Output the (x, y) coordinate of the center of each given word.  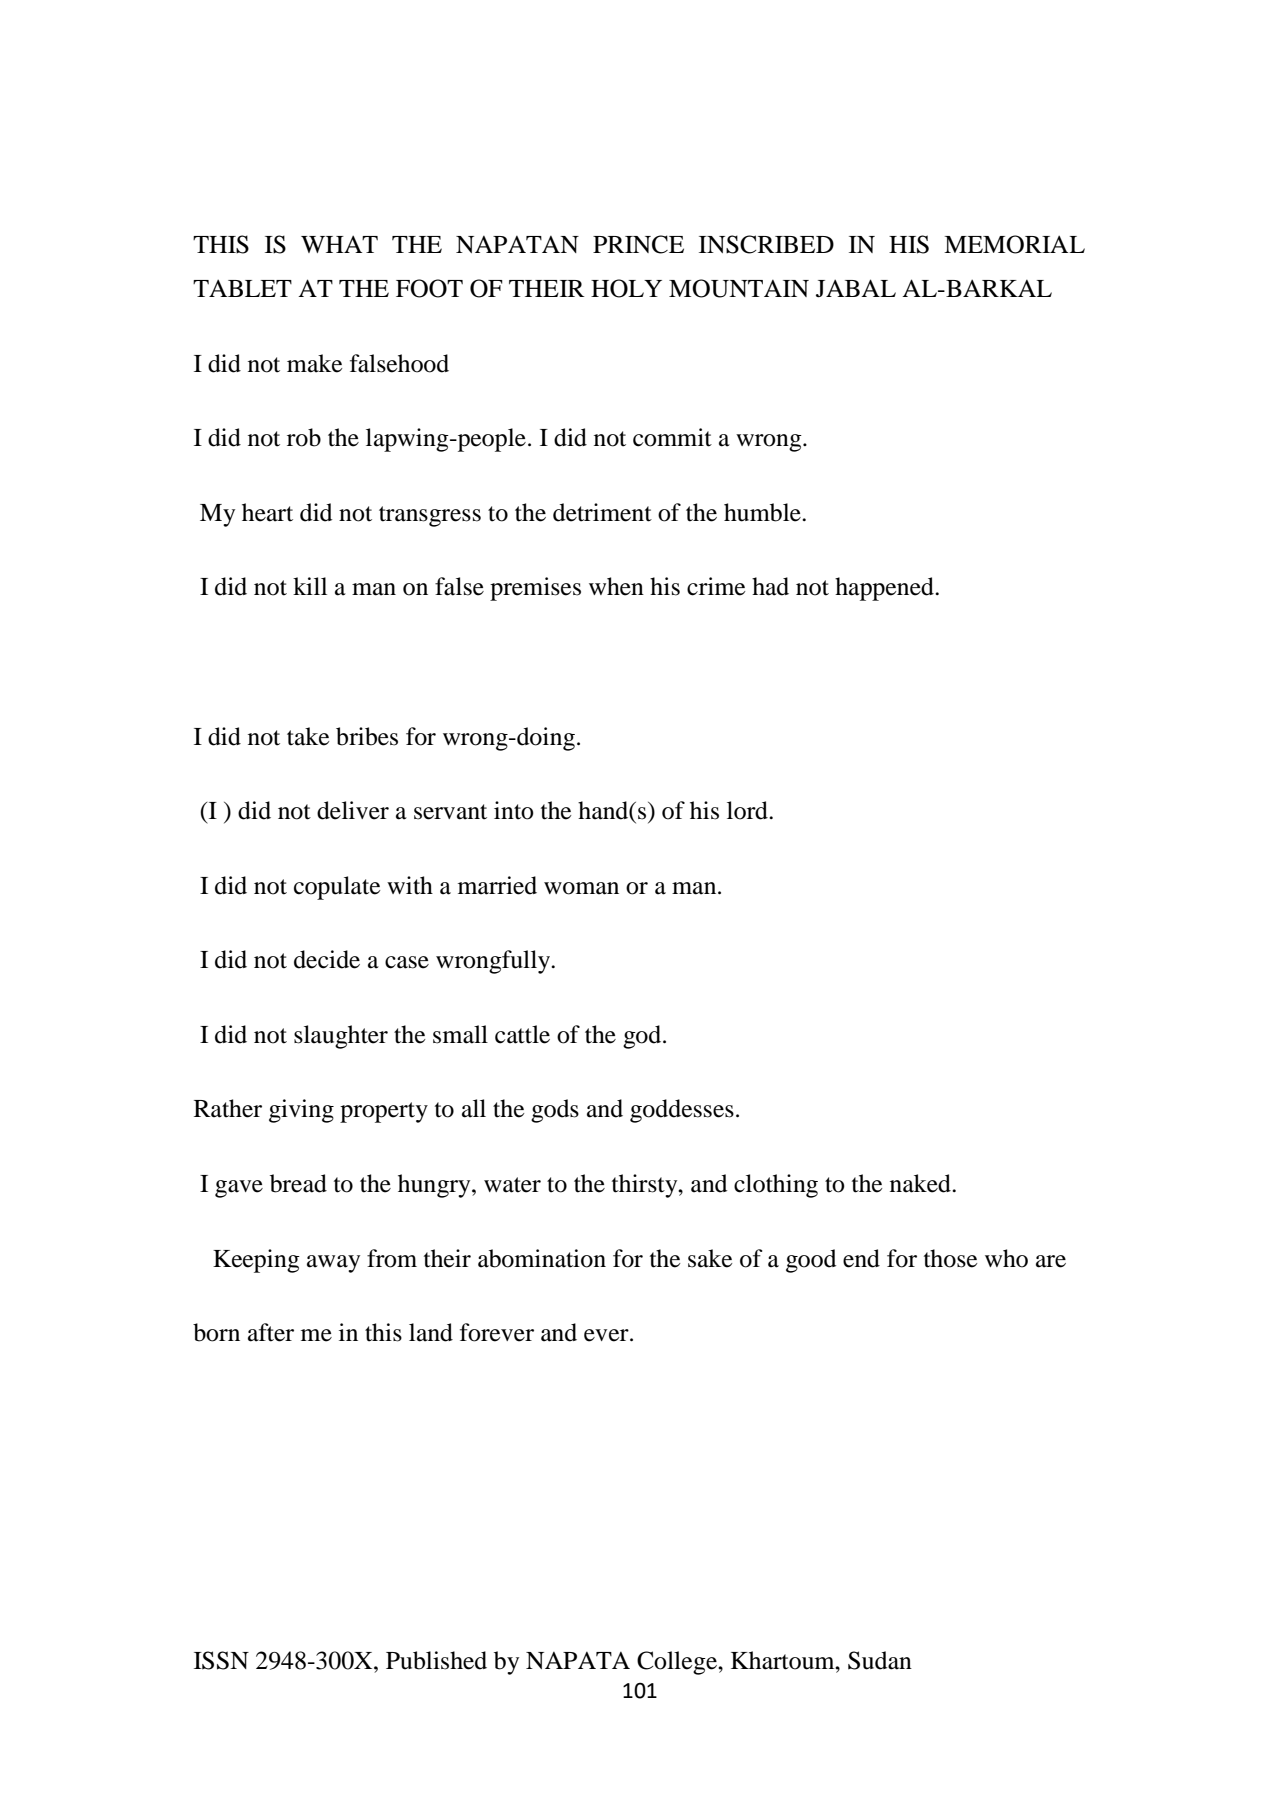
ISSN (221, 1660)
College (678, 1663)
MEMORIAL (1014, 244)
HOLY (626, 288)
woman (581, 888)
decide (327, 959)
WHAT (339, 244)
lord (748, 810)
